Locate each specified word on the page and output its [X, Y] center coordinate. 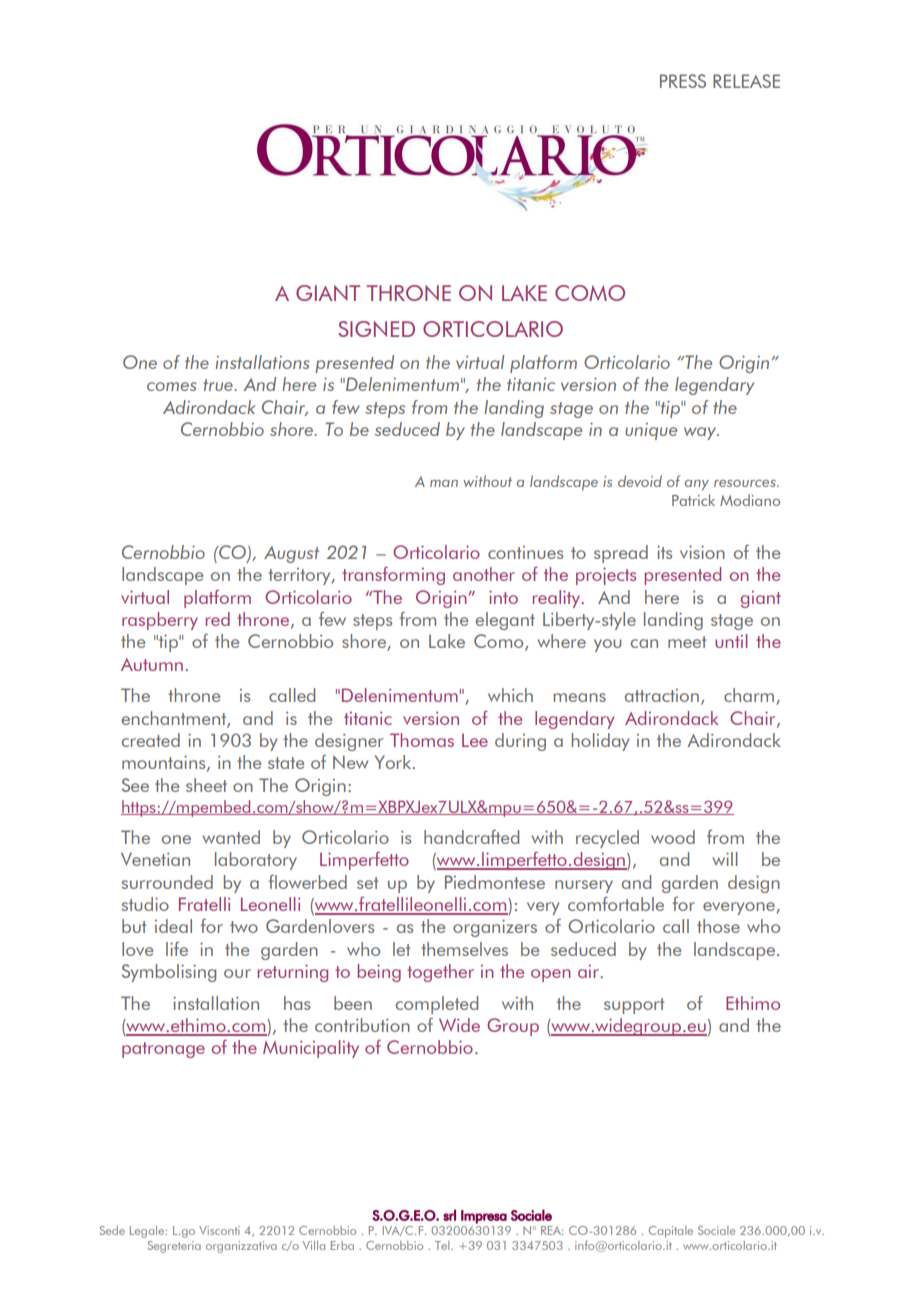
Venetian [155, 859]
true [219, 385]
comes [172, 386]
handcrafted [471, 837]
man [444, 483]
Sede [112, 1230]
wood [673, 837]
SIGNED [376, 329]
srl [449, 1215]
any [697, 485]
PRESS [683, 81]
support [634, 1006]
